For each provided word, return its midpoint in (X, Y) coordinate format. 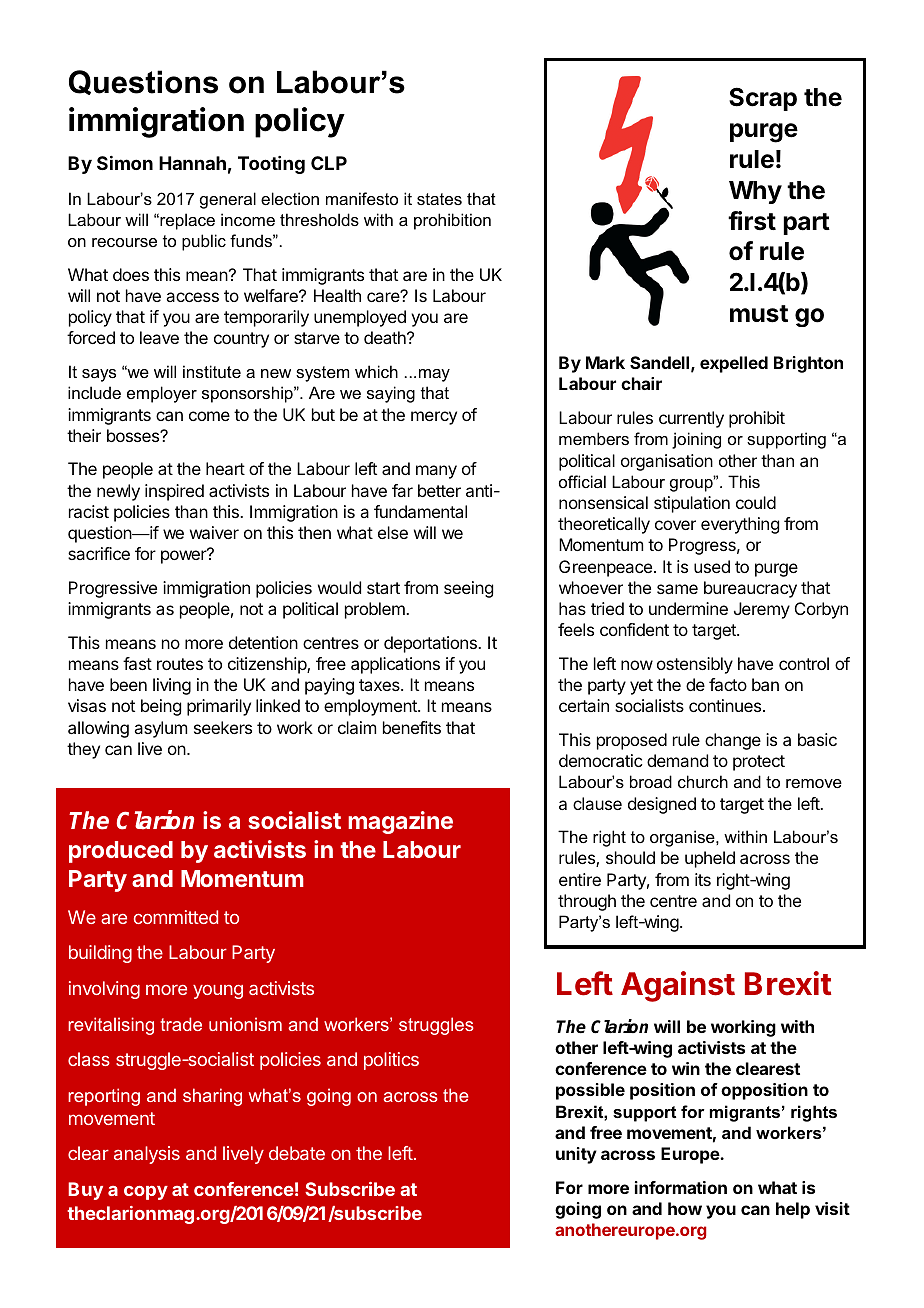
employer (162, 394)
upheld (710, 859)
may (434, 375)
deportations (431, 644)
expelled (734, 364)
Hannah (192, 163)
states (439, 199)
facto (728, 684)
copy (146, 1193)
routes (180, 664)
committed (176, 917)
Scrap (763, 99)
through (587, 902)
